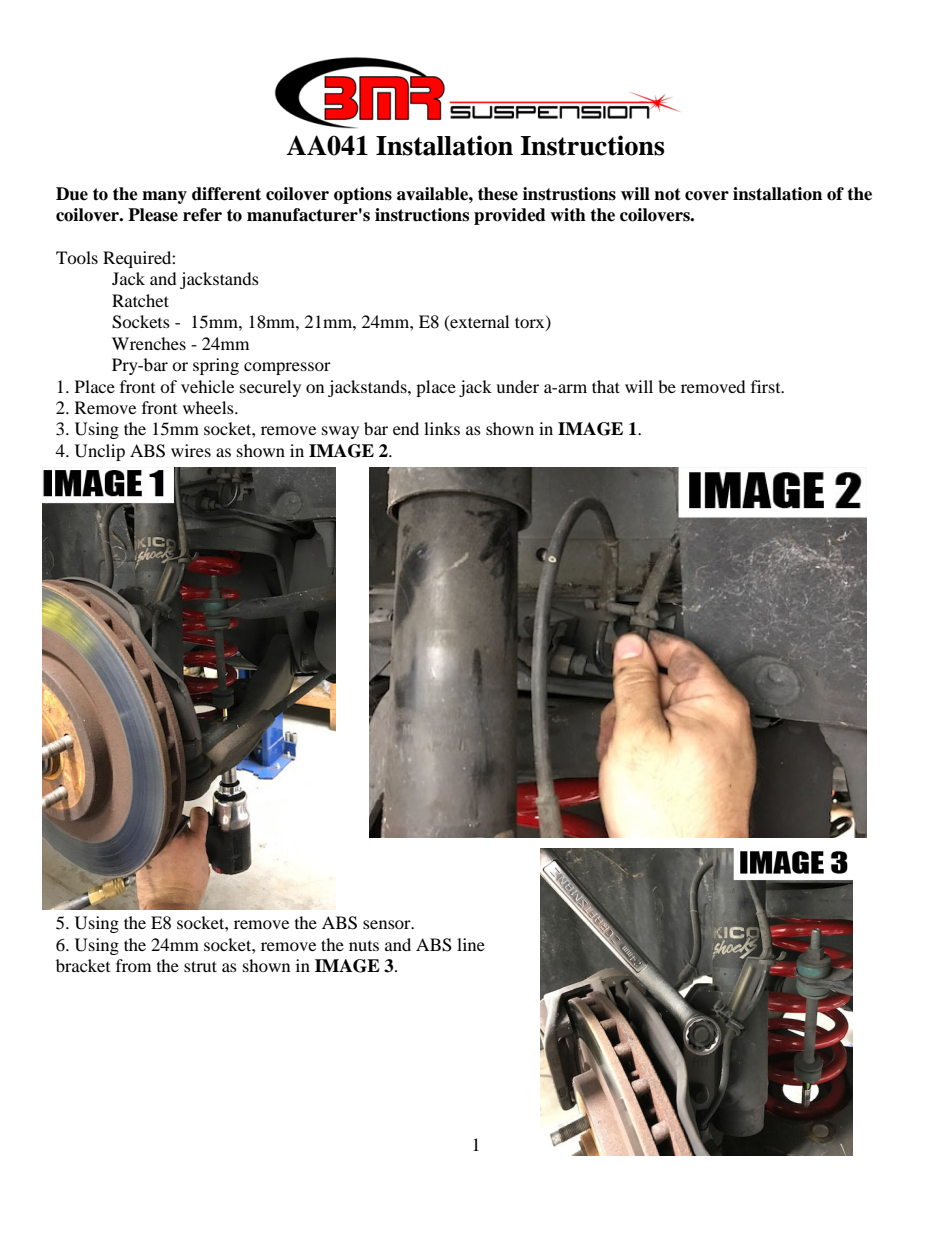  Describe the element at coordinates (388, 924) in the page. I see `sensor` at that location.
